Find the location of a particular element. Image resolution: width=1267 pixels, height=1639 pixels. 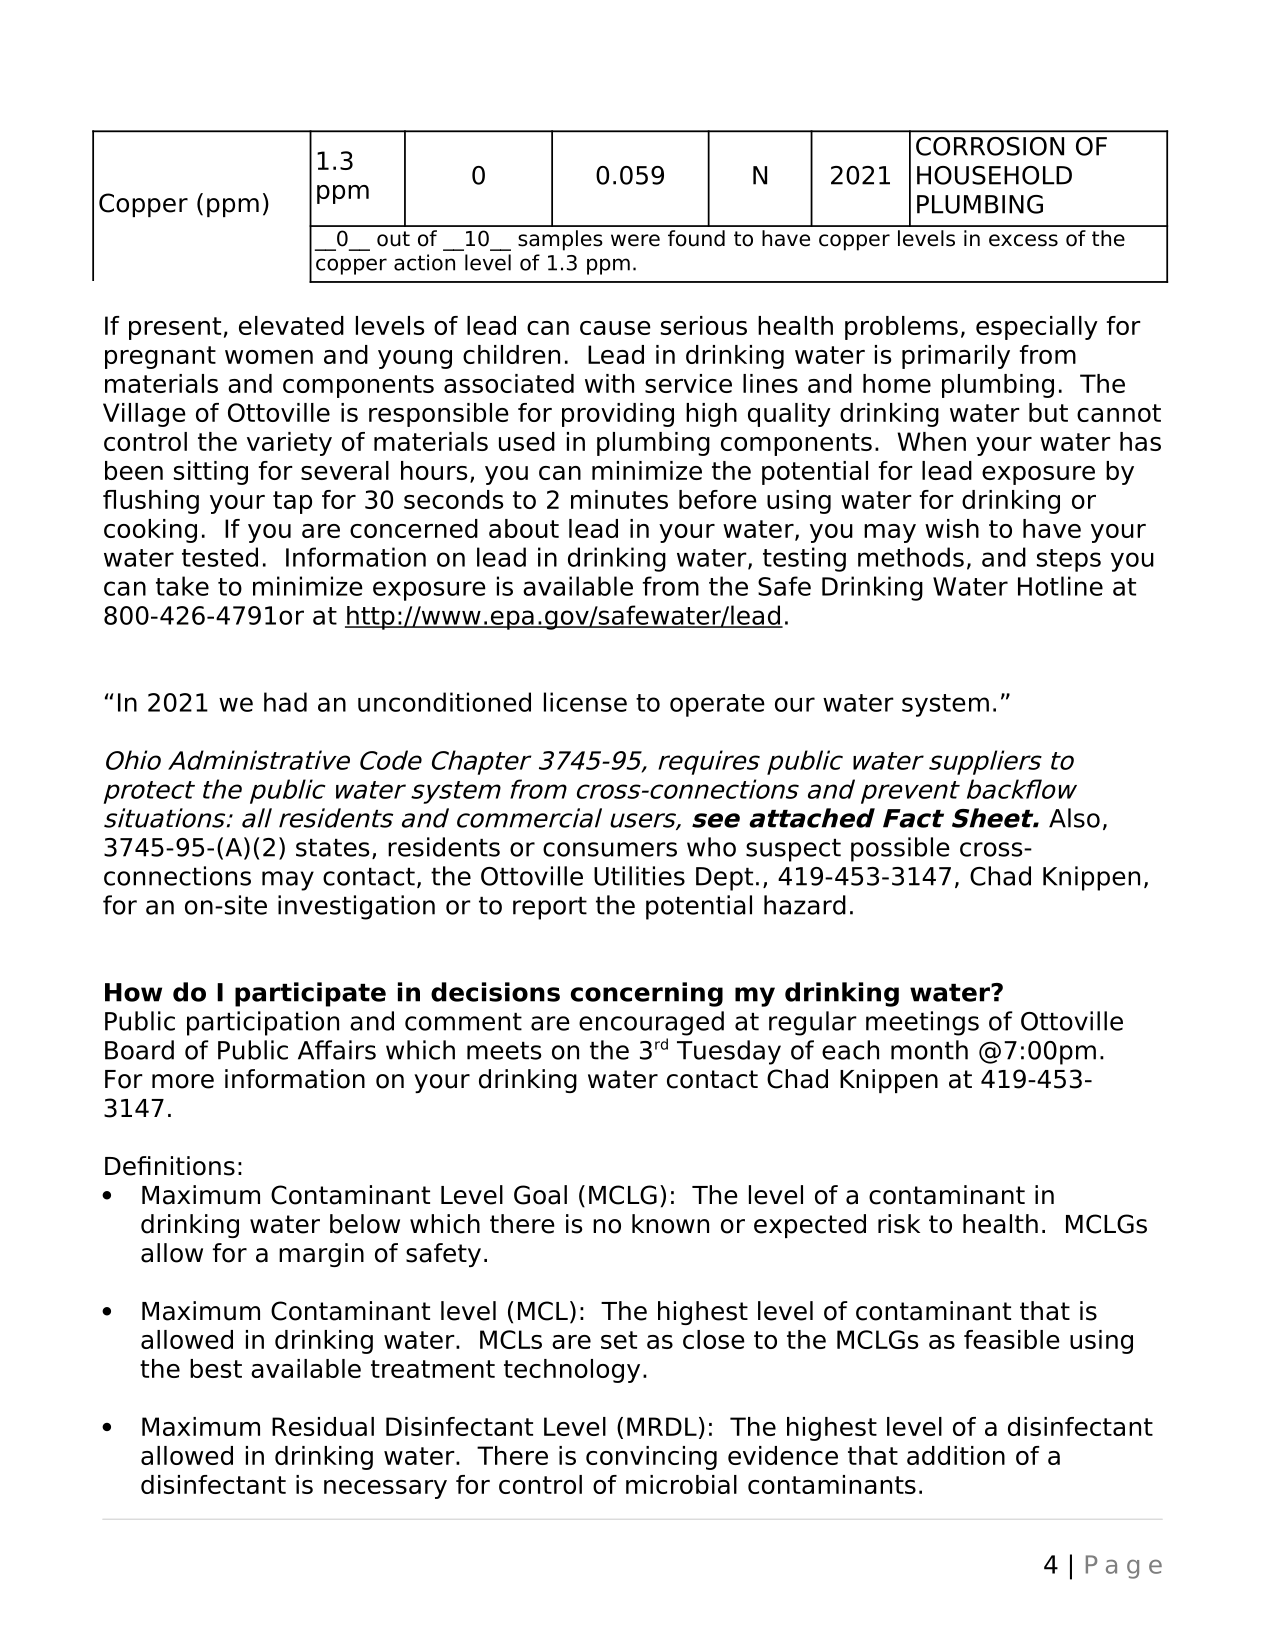

meetings is located at coordinates (922, 1023).
